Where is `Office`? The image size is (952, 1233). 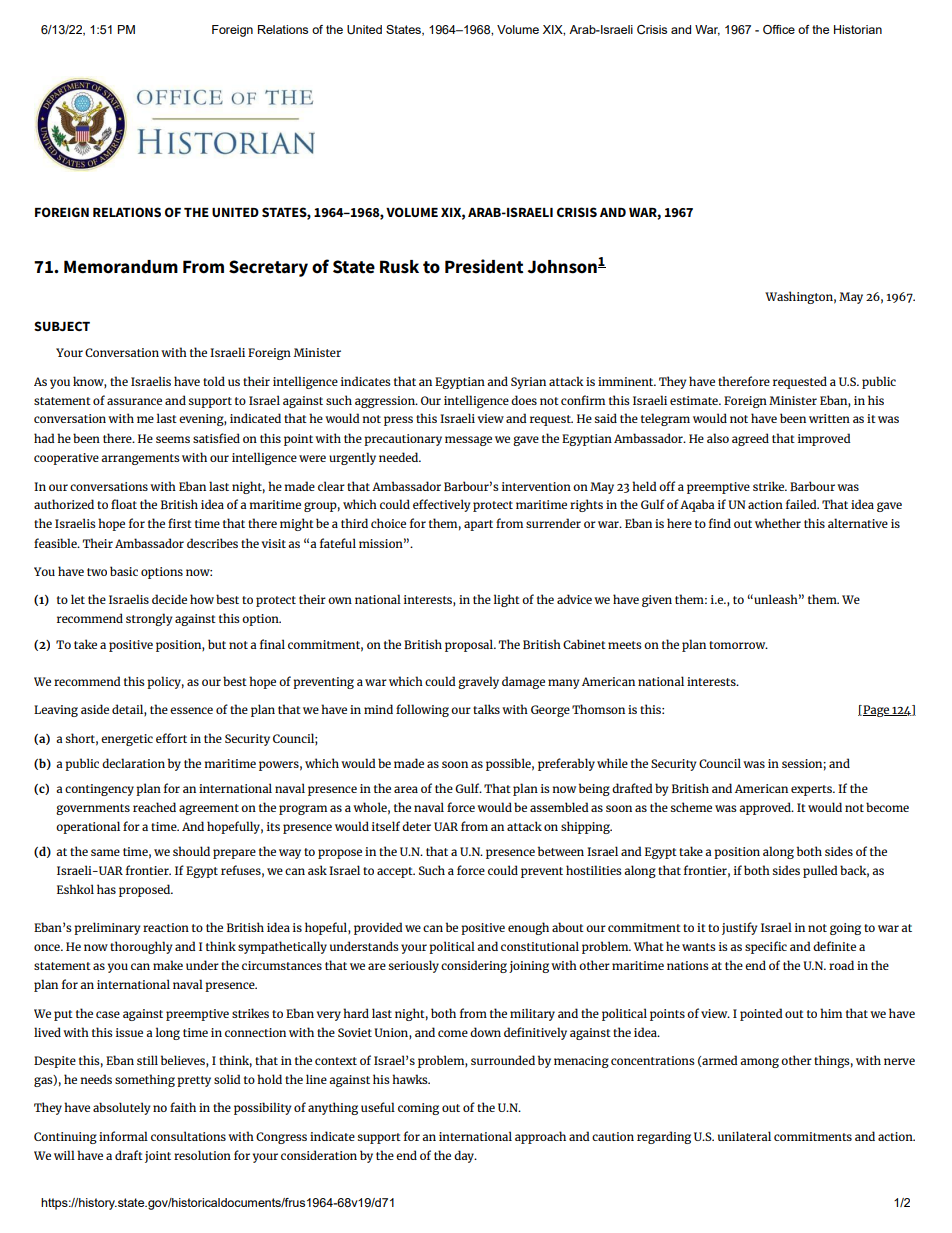
Office is located at coordinates (779, 29).
